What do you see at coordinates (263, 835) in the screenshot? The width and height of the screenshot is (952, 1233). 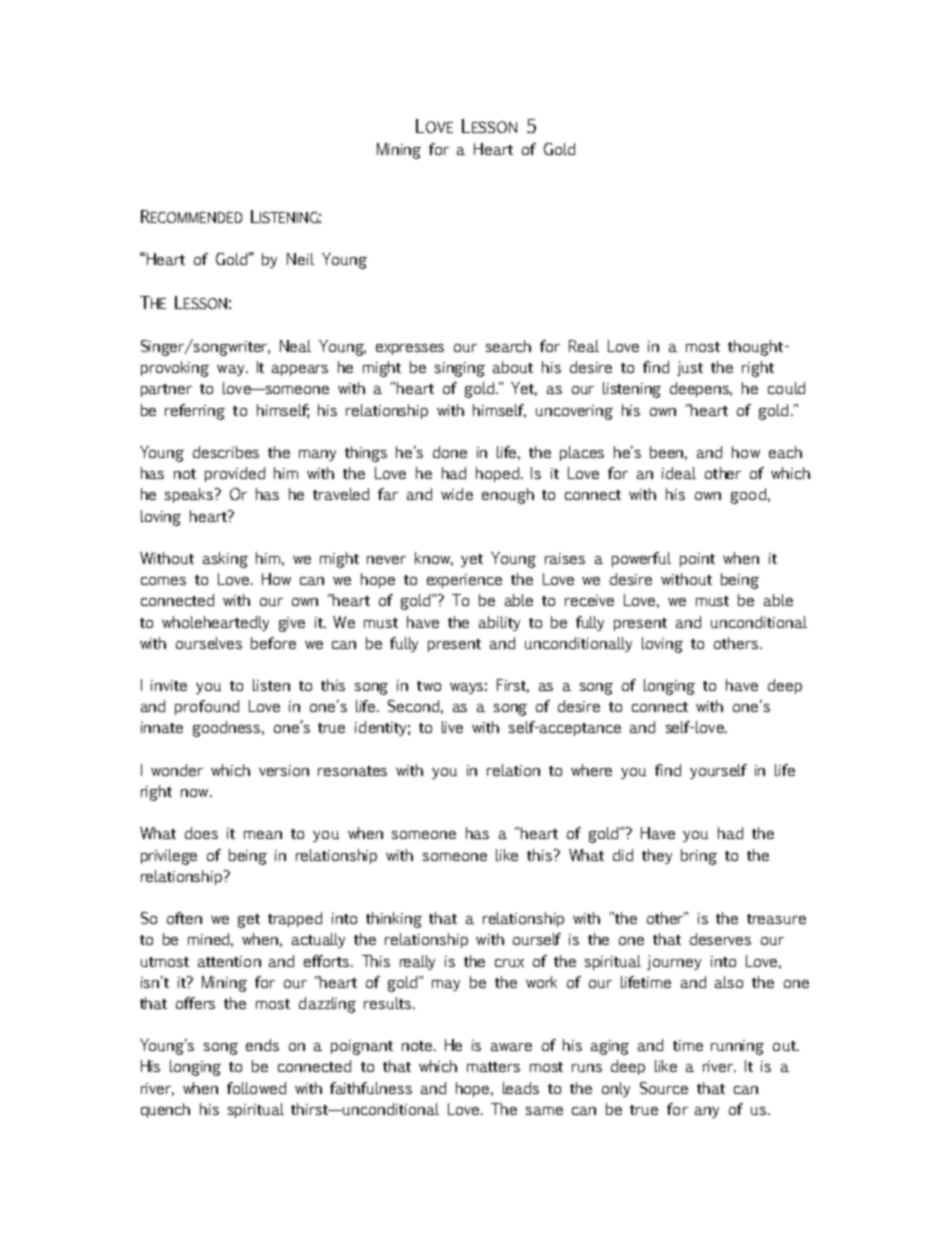 I see `mean` at bounding box center [263, 835].
